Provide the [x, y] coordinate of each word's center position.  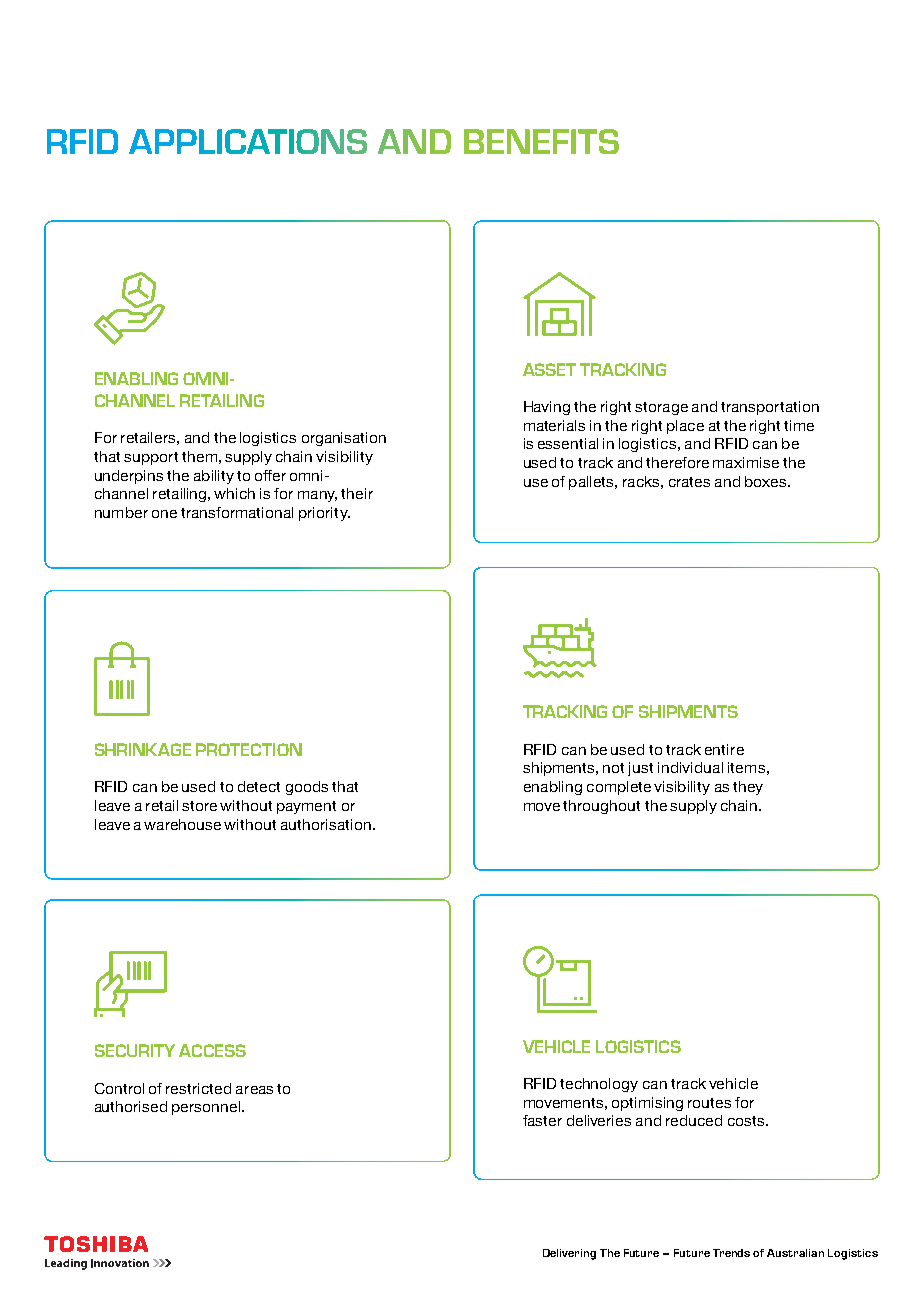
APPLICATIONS [248, 141]
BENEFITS [541, 141]
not [613, 768]
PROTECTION [249, 749]
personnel [207, 1108]
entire [724, 749]
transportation [770, 408]
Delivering [569, 1254]
